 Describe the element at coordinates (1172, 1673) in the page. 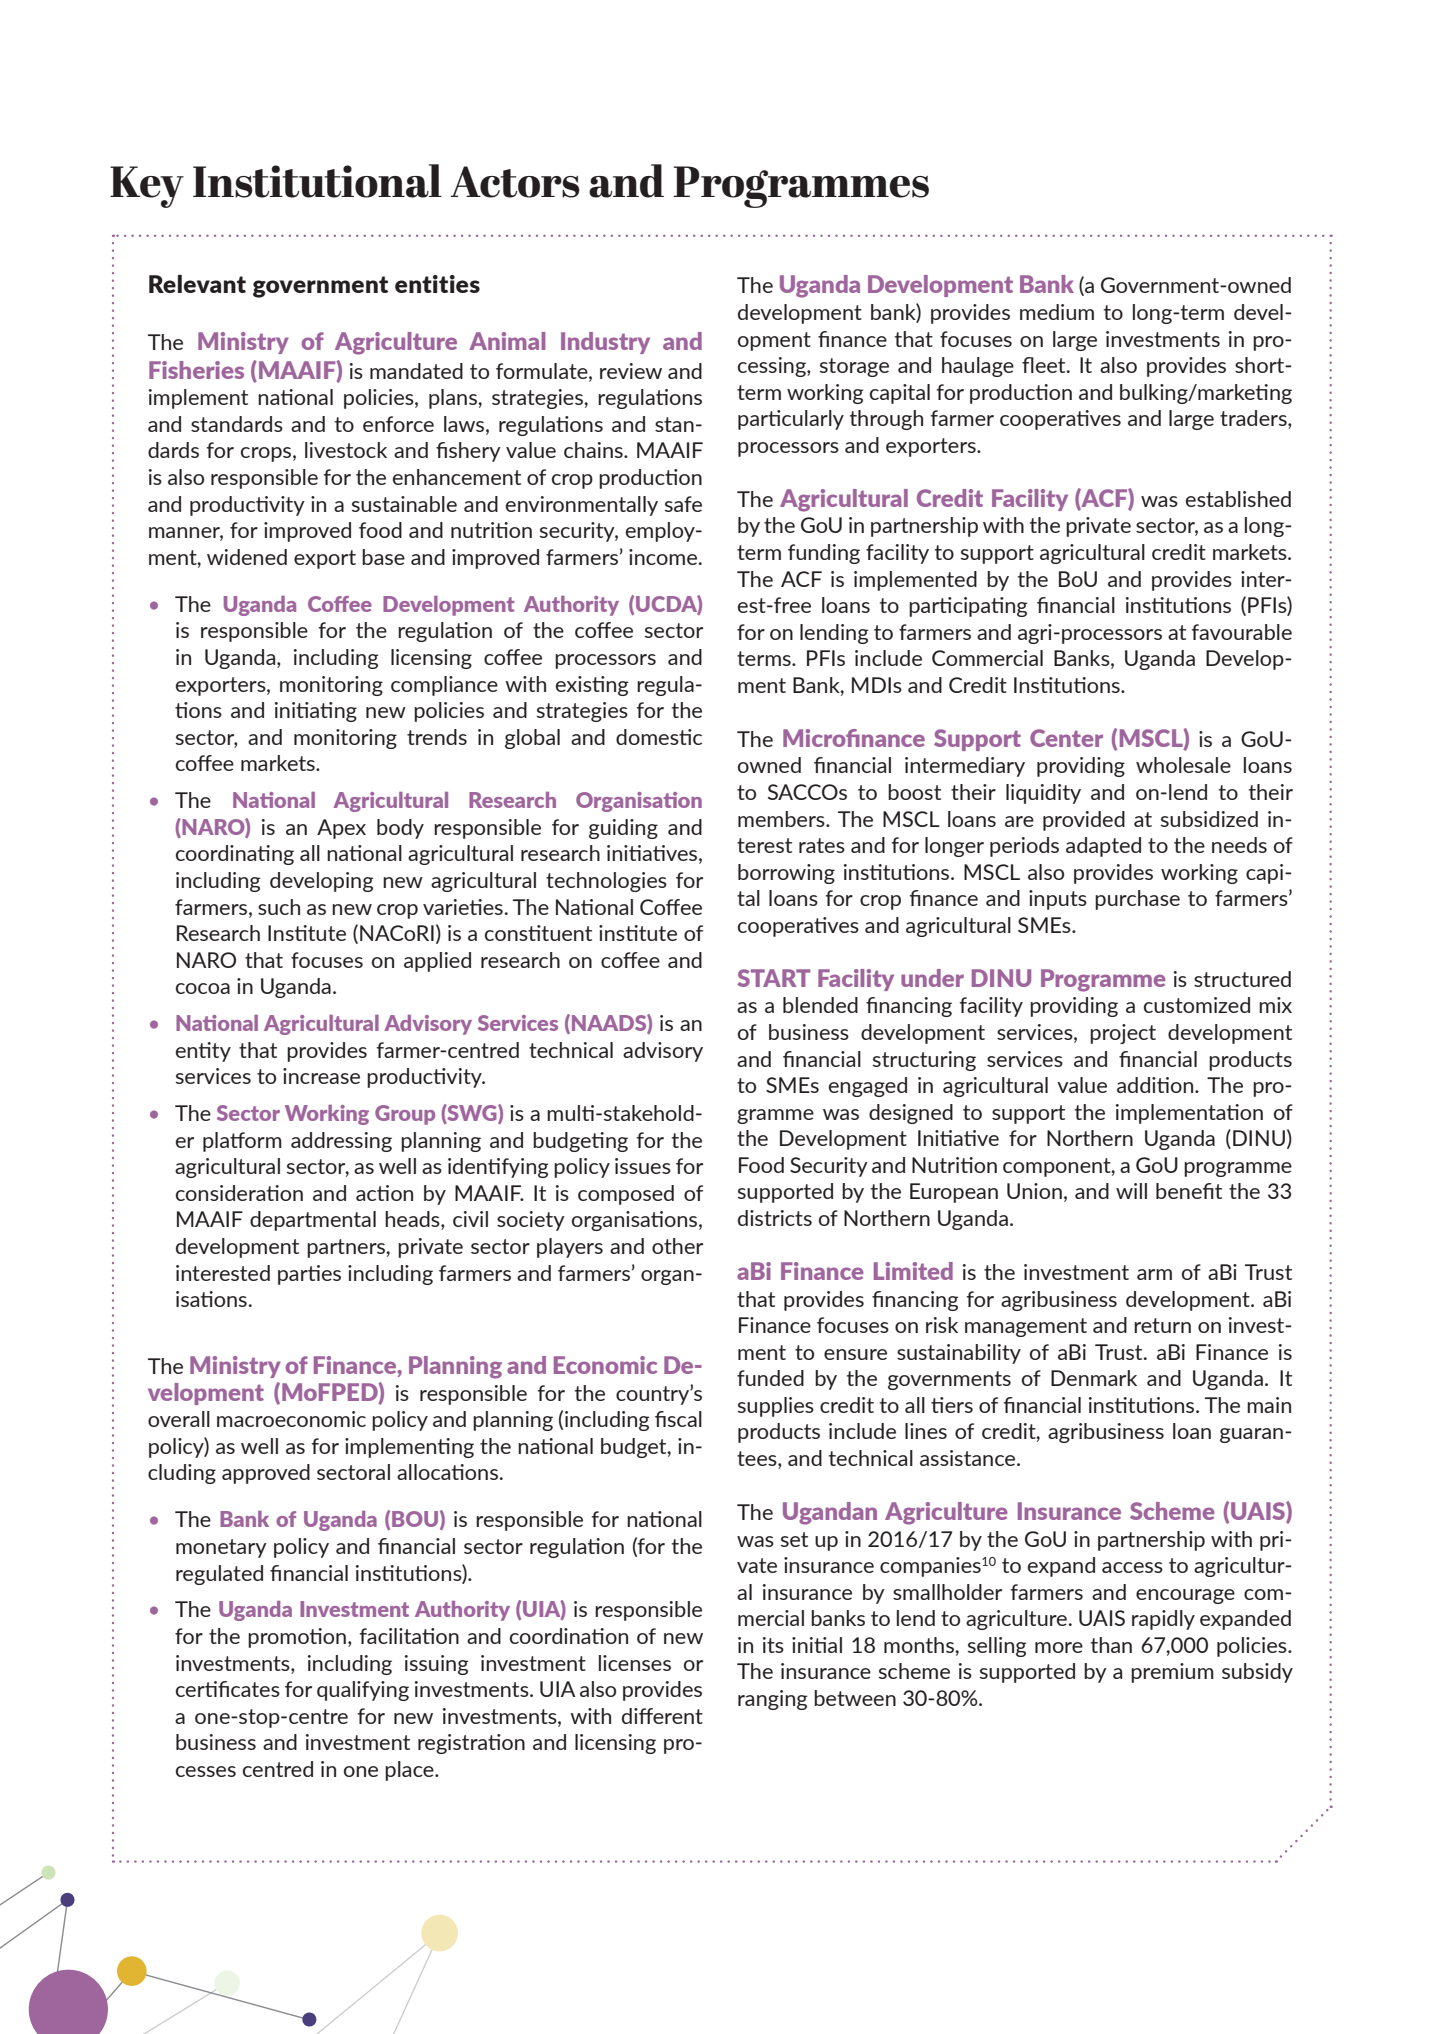

I see `premium` at that location.
